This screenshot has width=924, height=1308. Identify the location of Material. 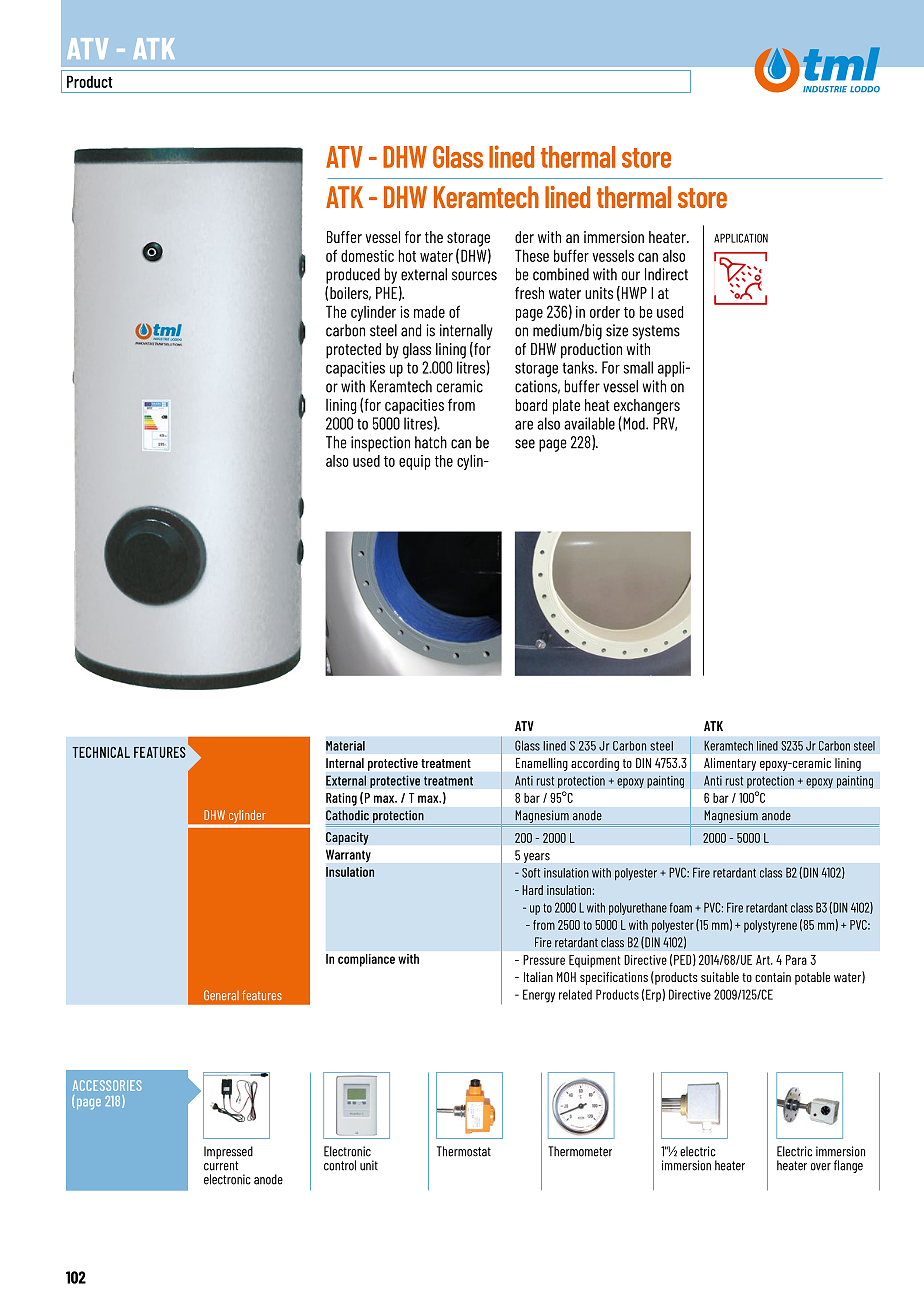
(345, 746).
